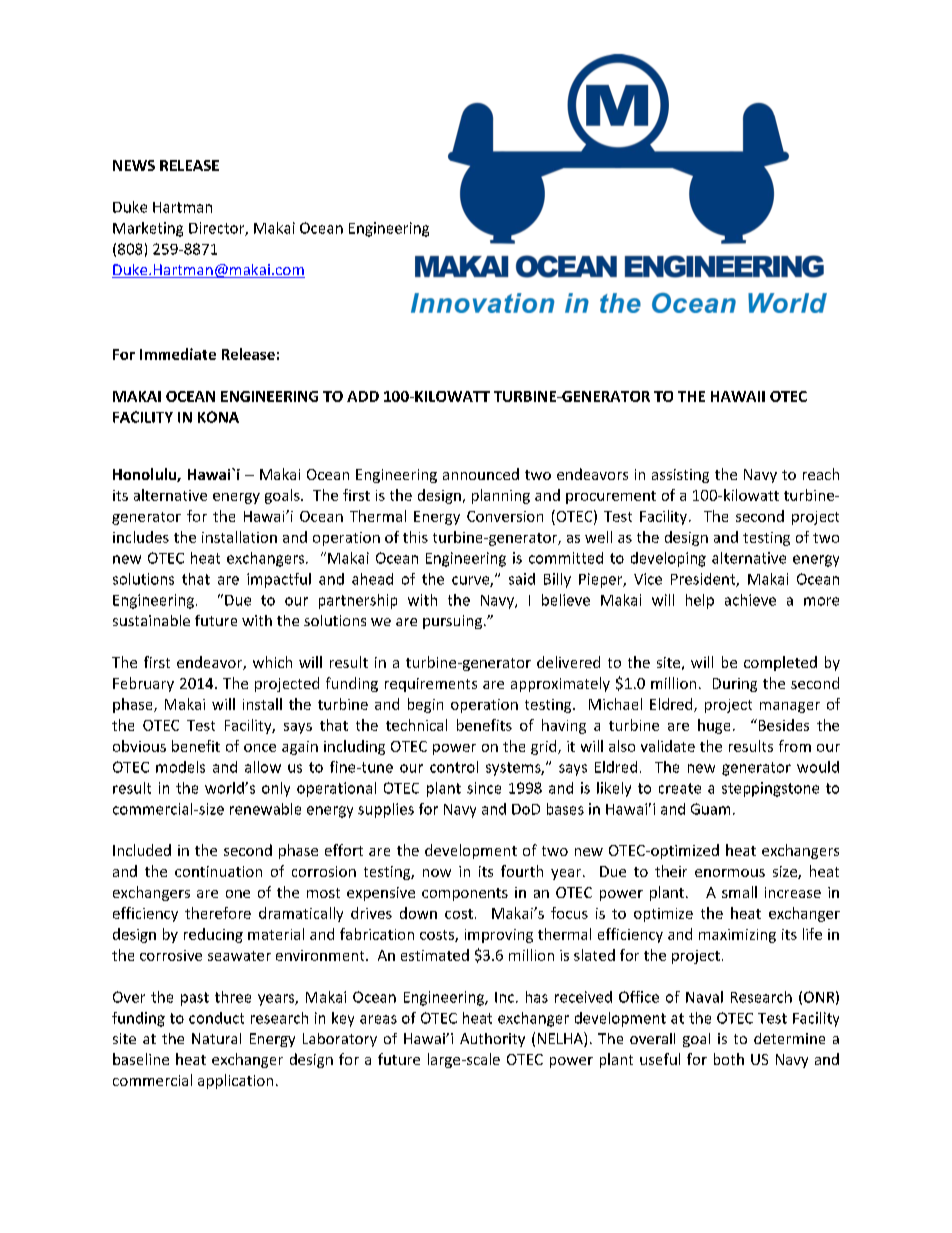 Image resolution: width=952 pixels, height=1233 pixels. What do you see at coordinates (218, 417) in the screenshot?
I see `KONA` at bounding box center [218, 417].
